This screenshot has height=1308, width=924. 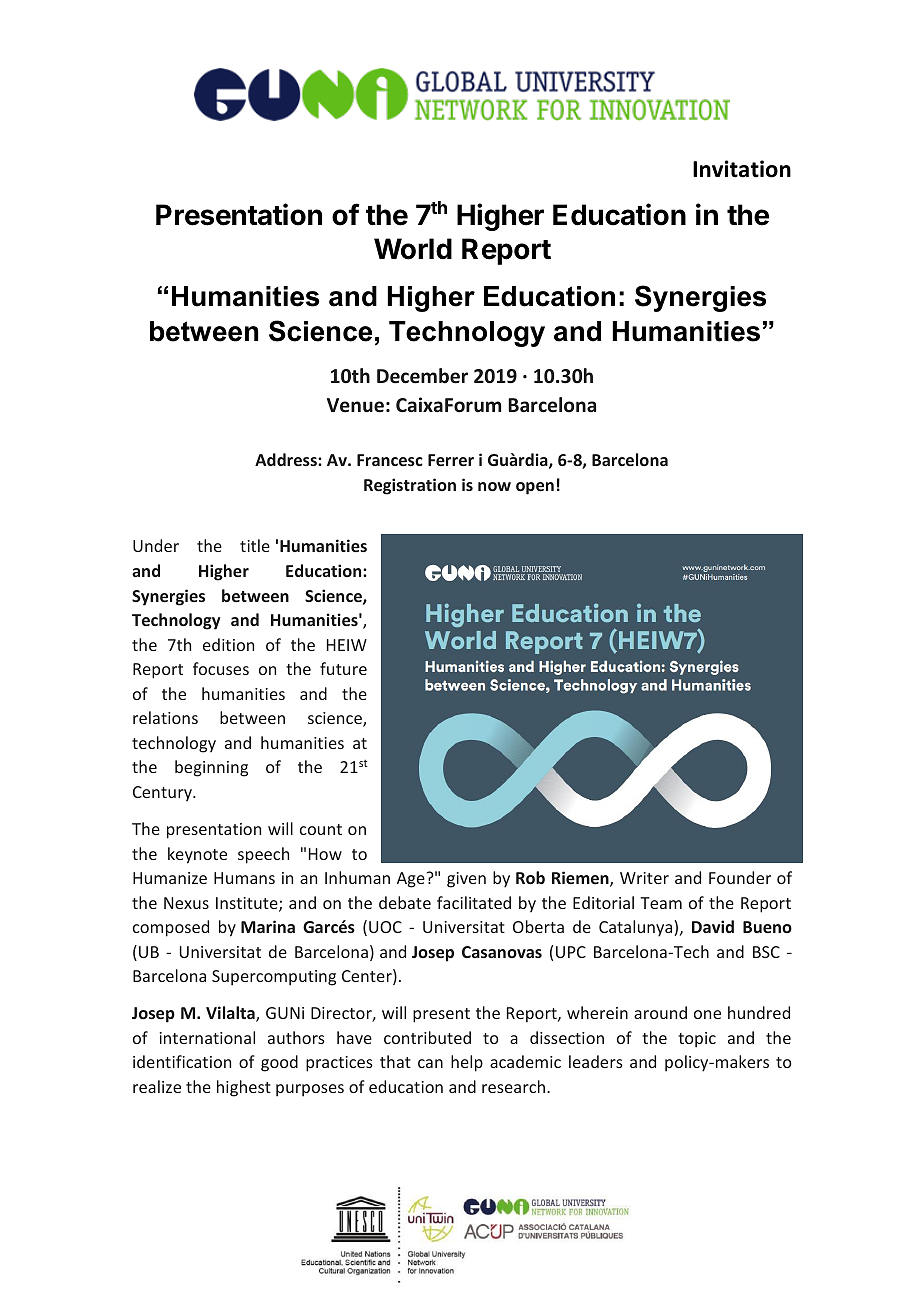 What do you see at coordinates (244, 1088) in the screenshot?
I see `highest` at bounding box center [244, 1088].
